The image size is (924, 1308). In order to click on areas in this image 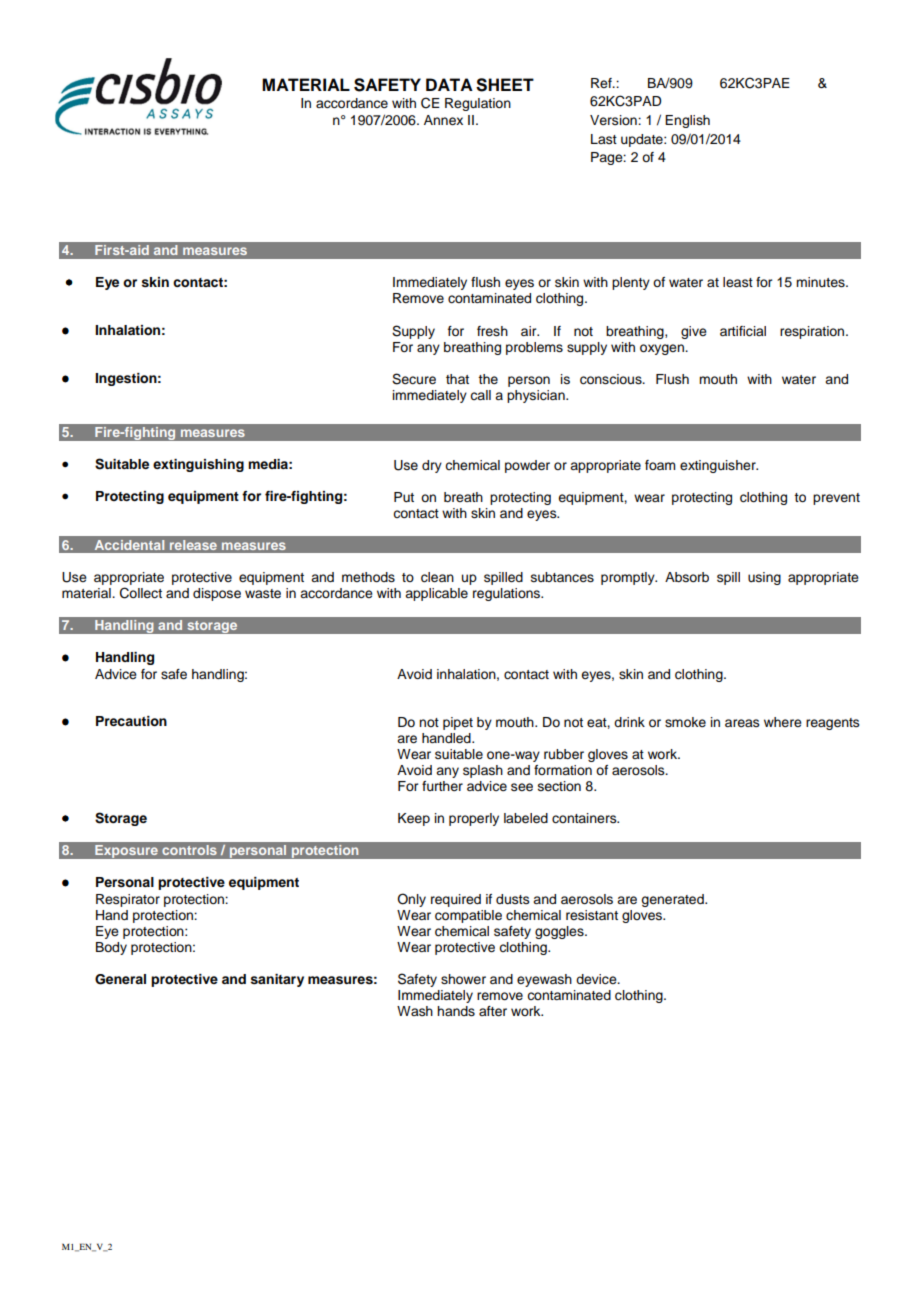, I will do `click(742, 723)`.
